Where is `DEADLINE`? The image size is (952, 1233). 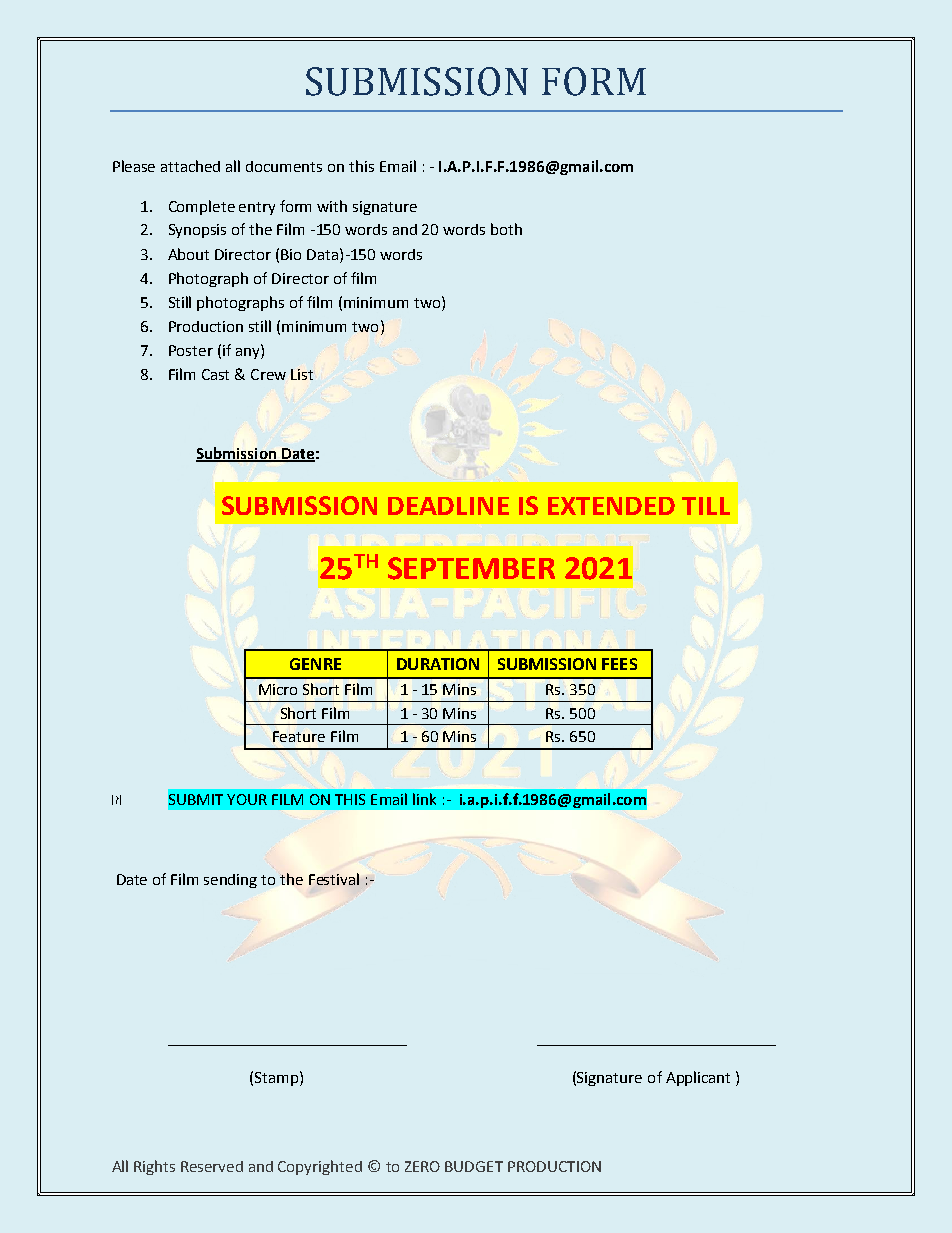
DEADLINE is located at coordinates (448, 506).
